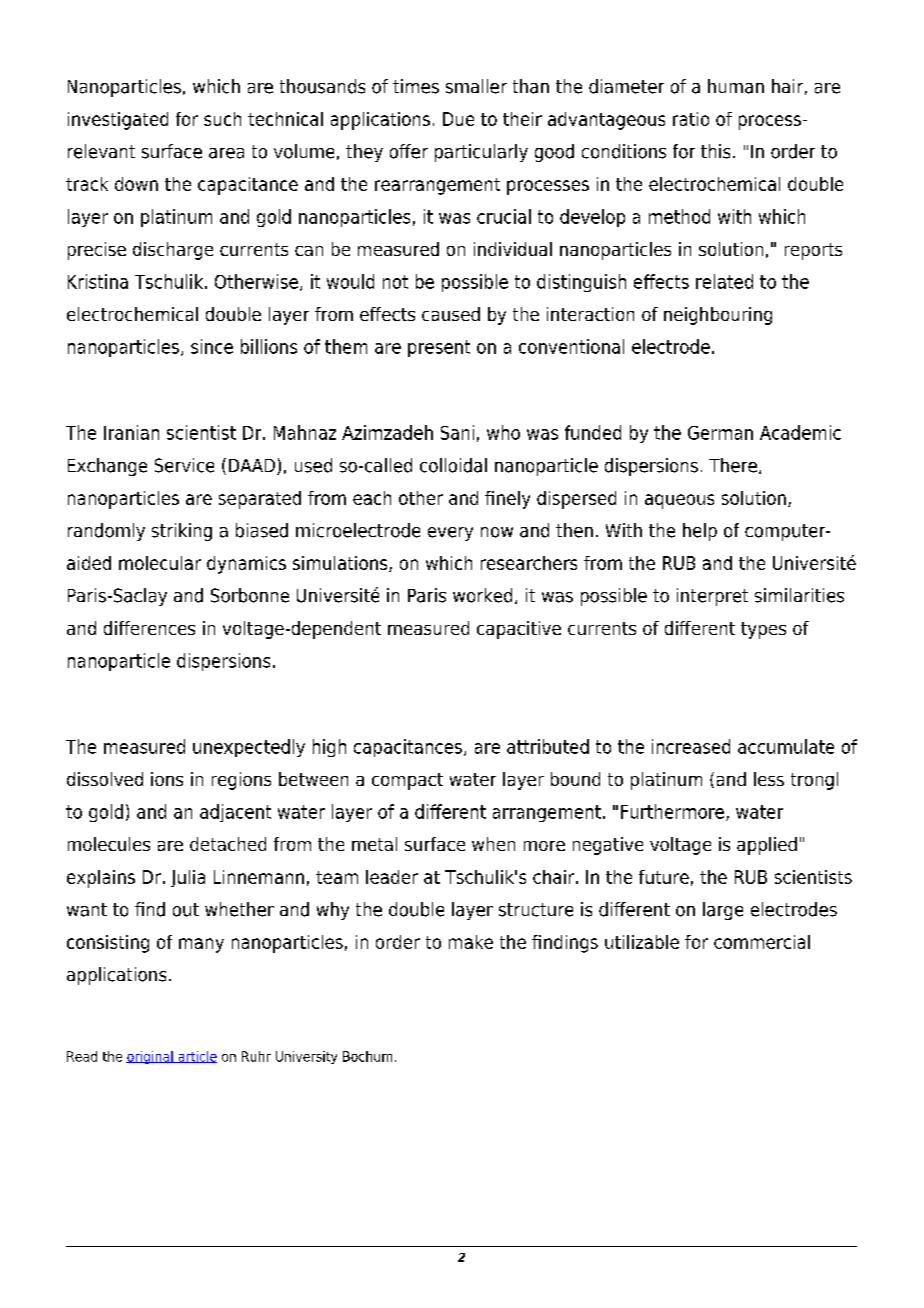  What do you see at coordinates (471, 942) in the image?
I see `make` at bounding box center [471, 942].
